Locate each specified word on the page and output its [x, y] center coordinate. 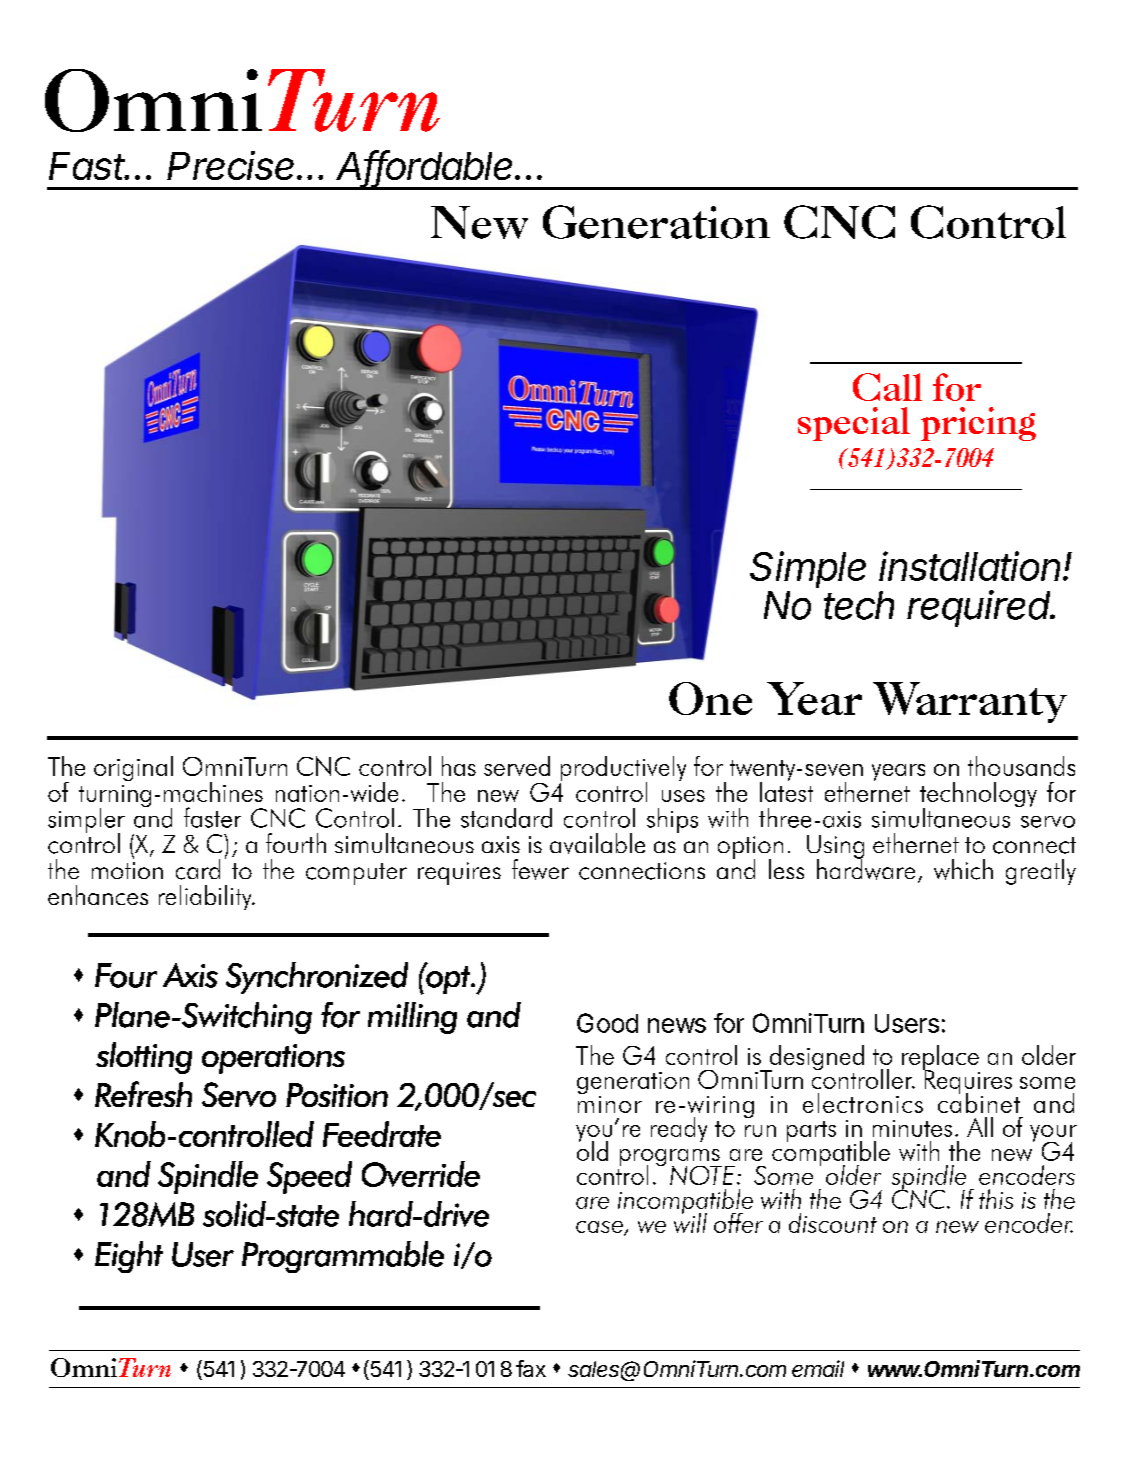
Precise [232, 165]
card [198, 869]
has [459, 766]
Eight [129, 1257]
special [854, 424]
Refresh [143, 1094]
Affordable [426, 166]
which [963, 869]
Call [887, 387]
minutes [912, 1128]
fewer [540, 869]
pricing [978, 424]
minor [610, 1103]
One [710, 698]
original [133, 768]
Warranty [970, 702]
